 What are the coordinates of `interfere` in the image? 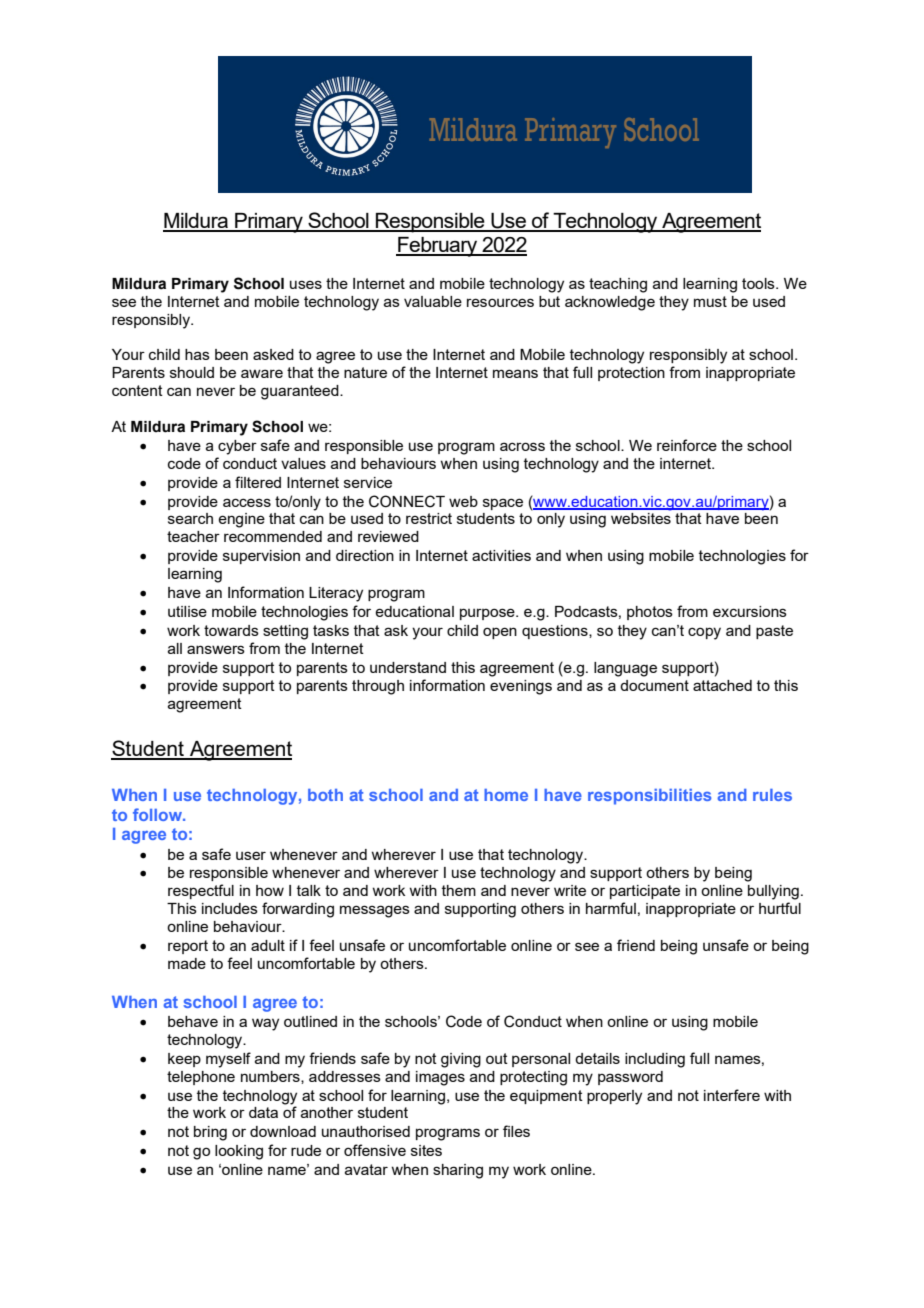 It's located at (732, 1095).
